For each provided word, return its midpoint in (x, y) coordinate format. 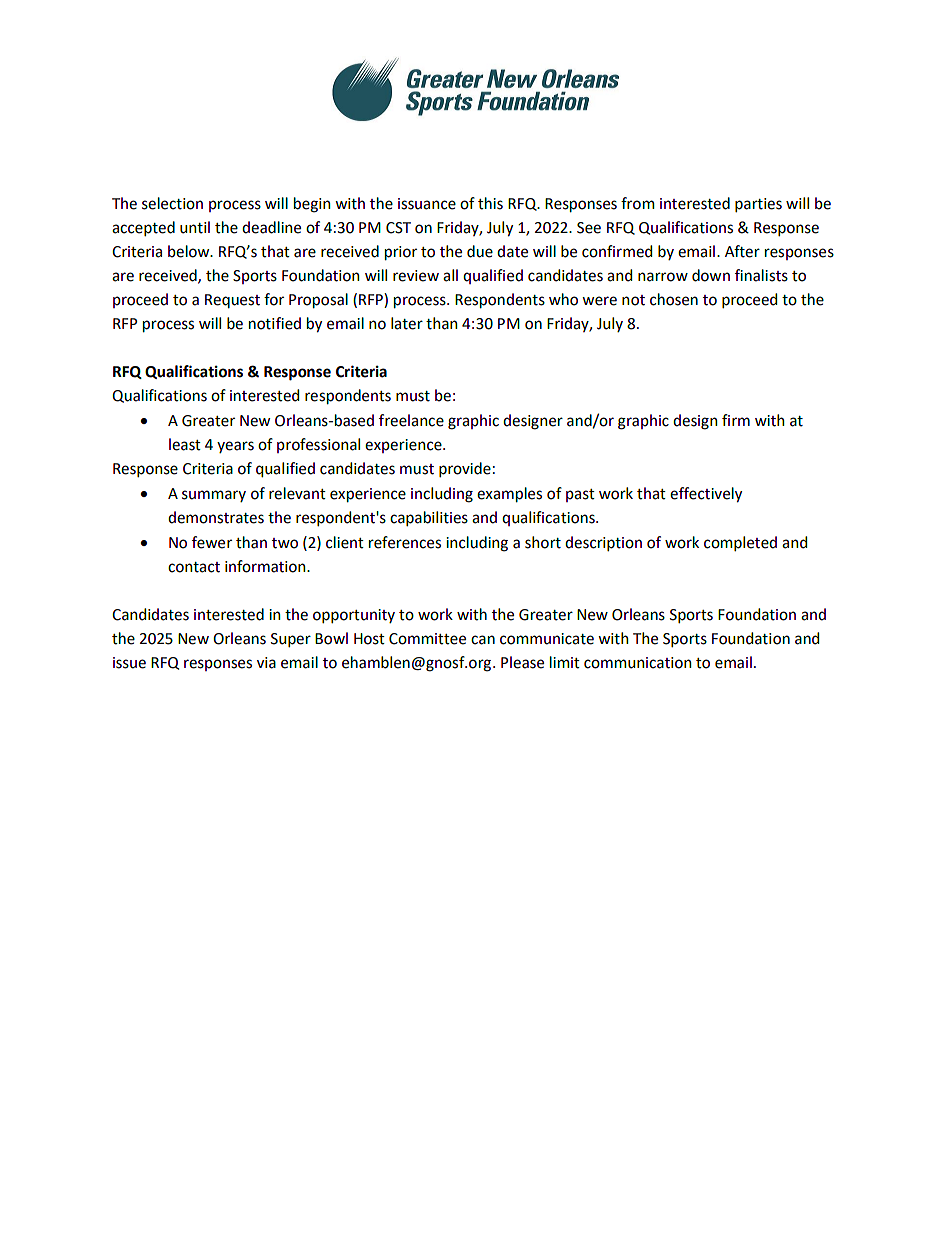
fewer (212, 542)
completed (740, 543)
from (638, 203)
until (195, 227)
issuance (427, 204)
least (185, 444)
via (266, 663)
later (407, 323)
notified (275, 323)
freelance (411, 420)
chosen (674, 299)
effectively (706, 495)
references (405, 542)
